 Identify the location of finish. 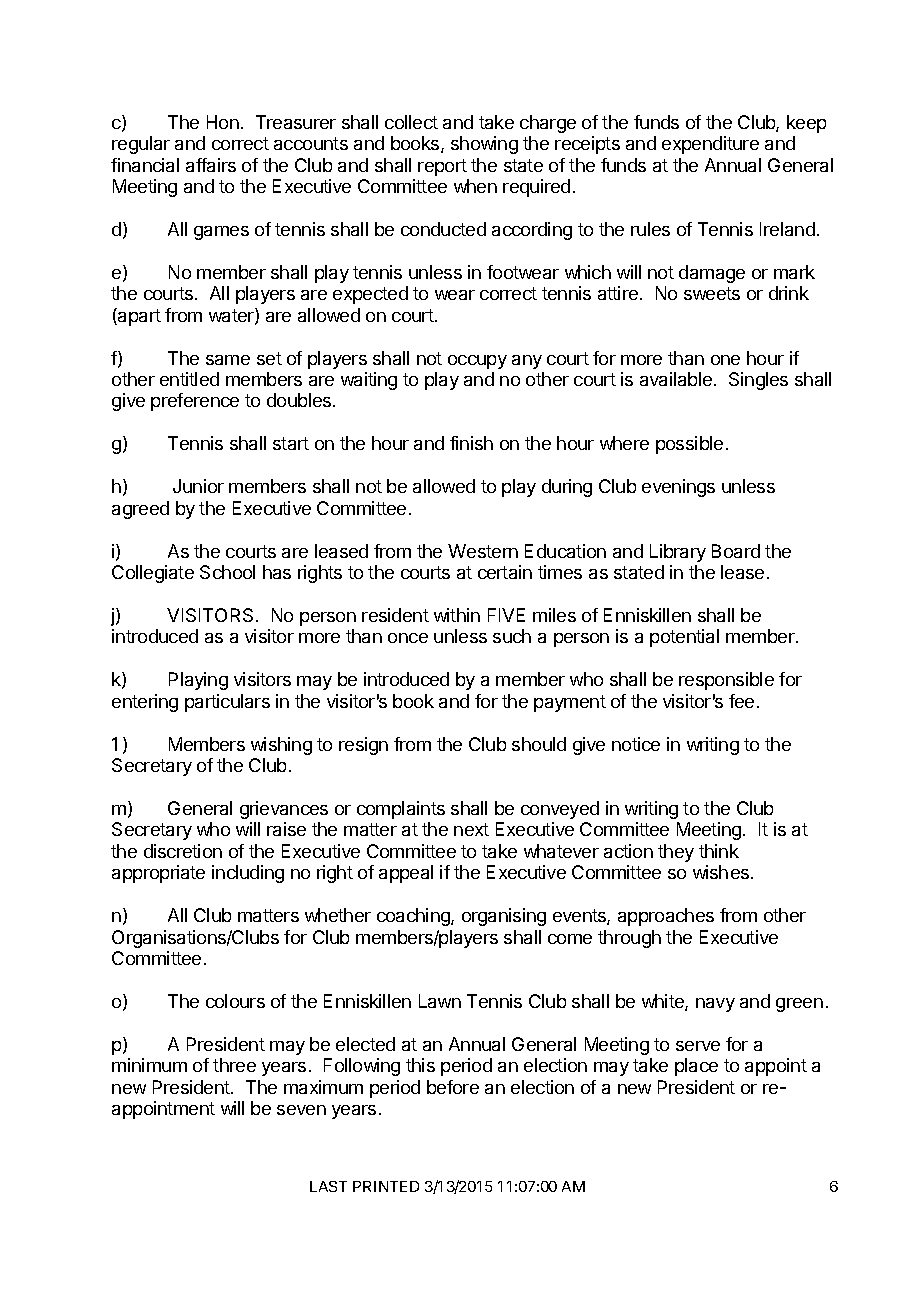
(471, 443).
